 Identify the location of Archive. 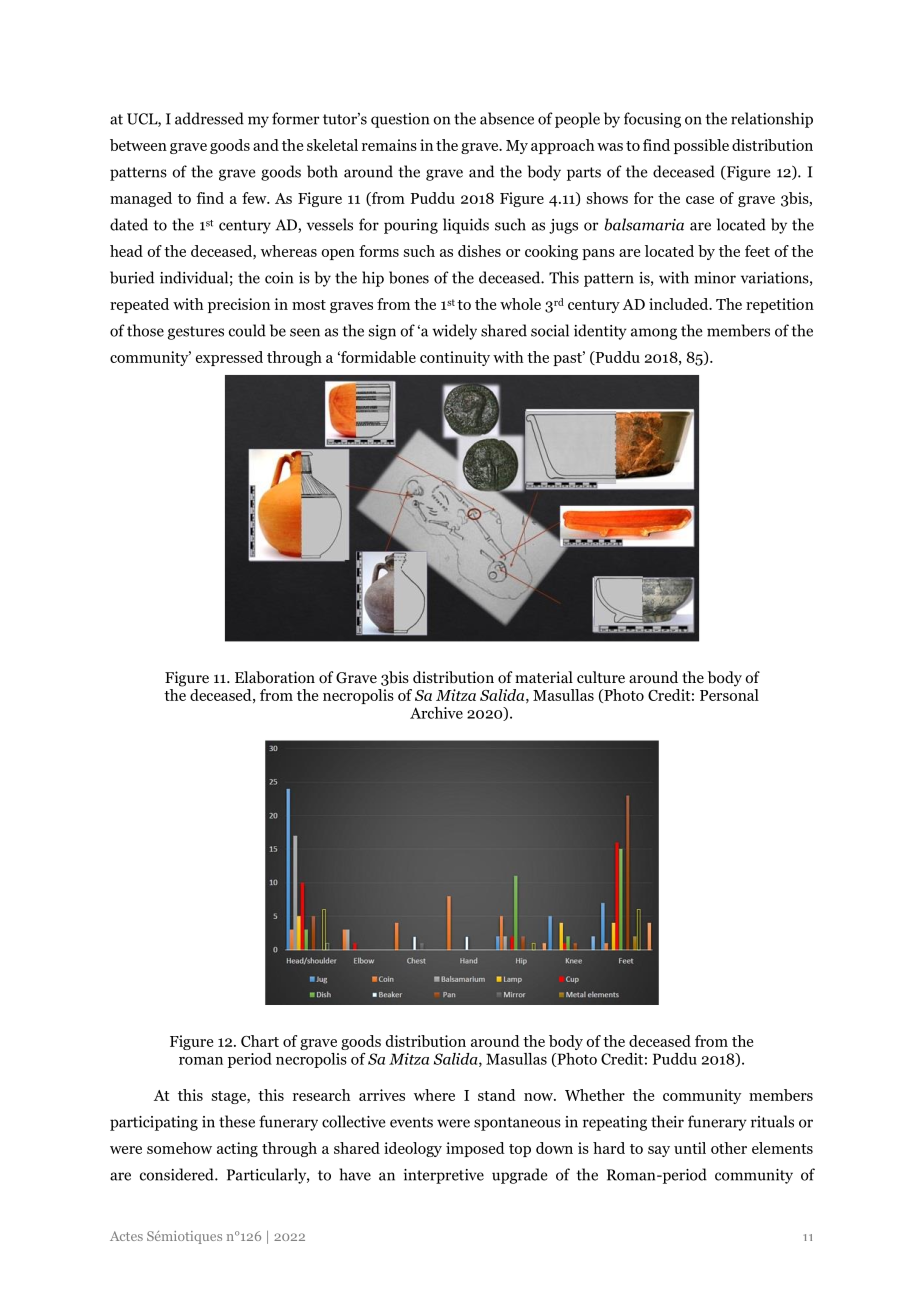
(436, 713).
